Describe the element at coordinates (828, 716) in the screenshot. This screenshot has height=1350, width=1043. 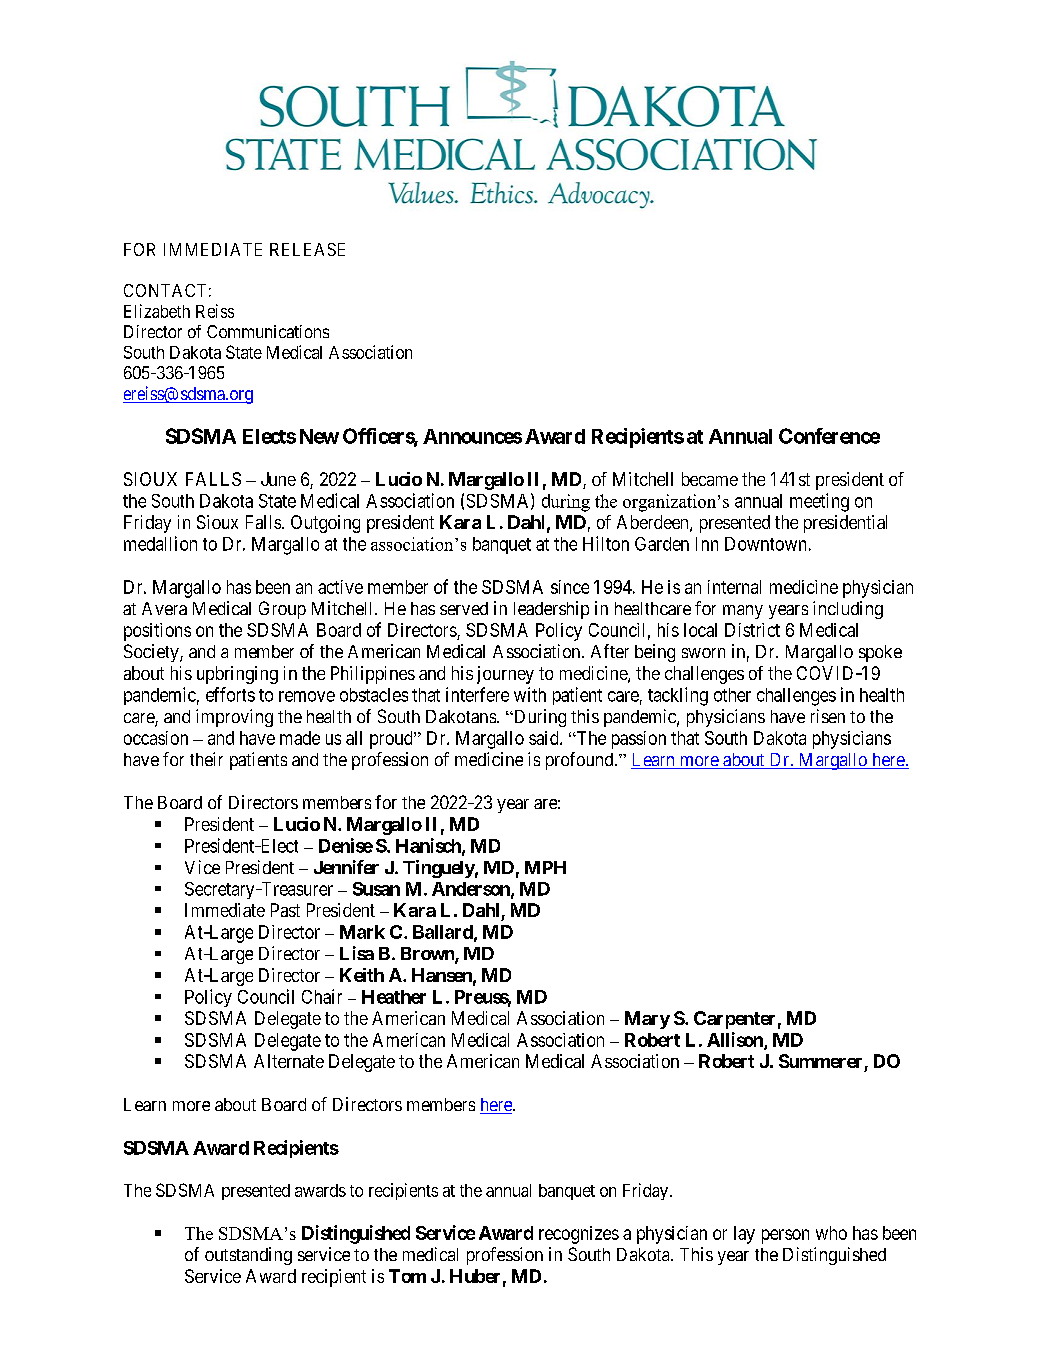
I see `risen` at that location.
